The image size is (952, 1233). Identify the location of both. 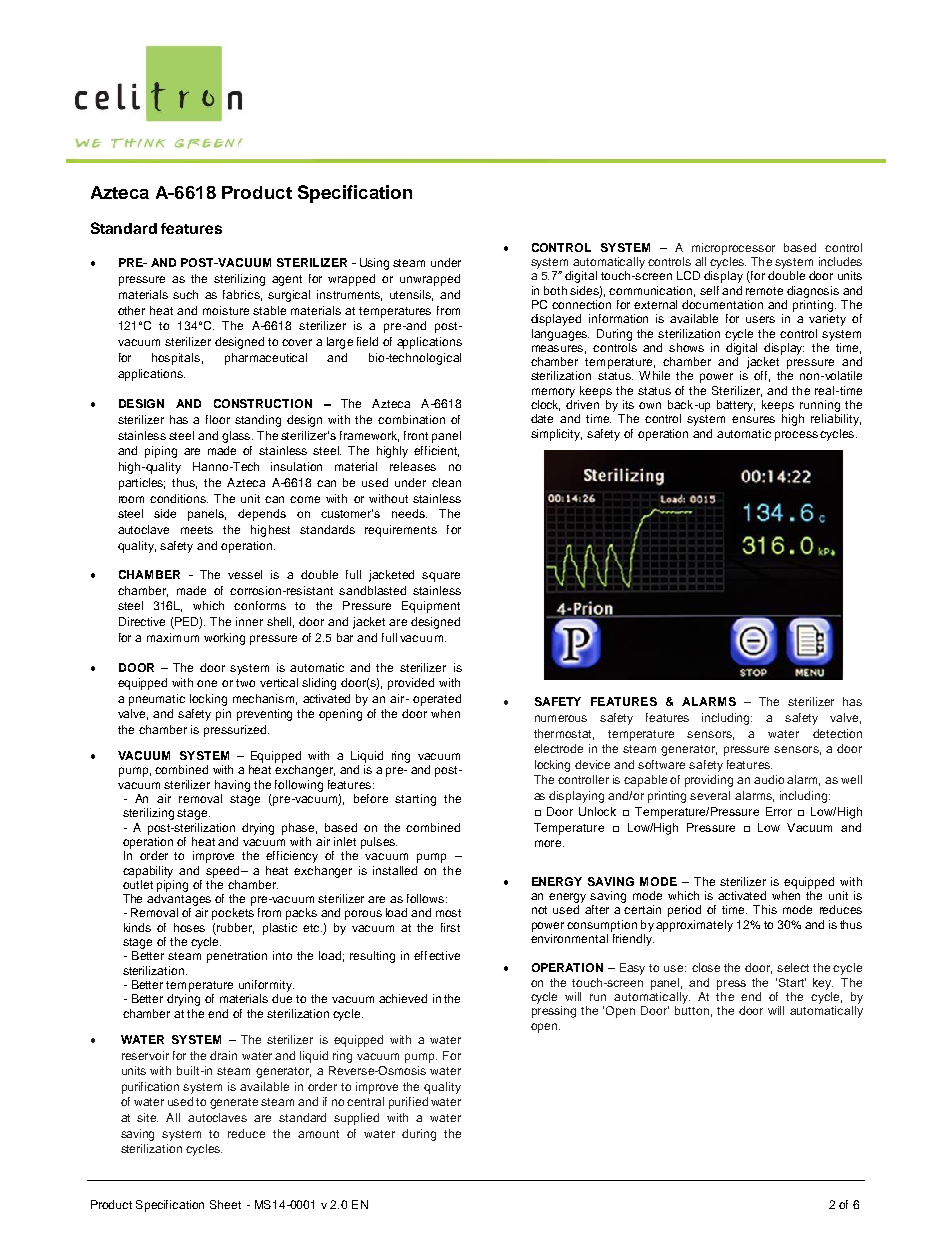
(555, 290).
